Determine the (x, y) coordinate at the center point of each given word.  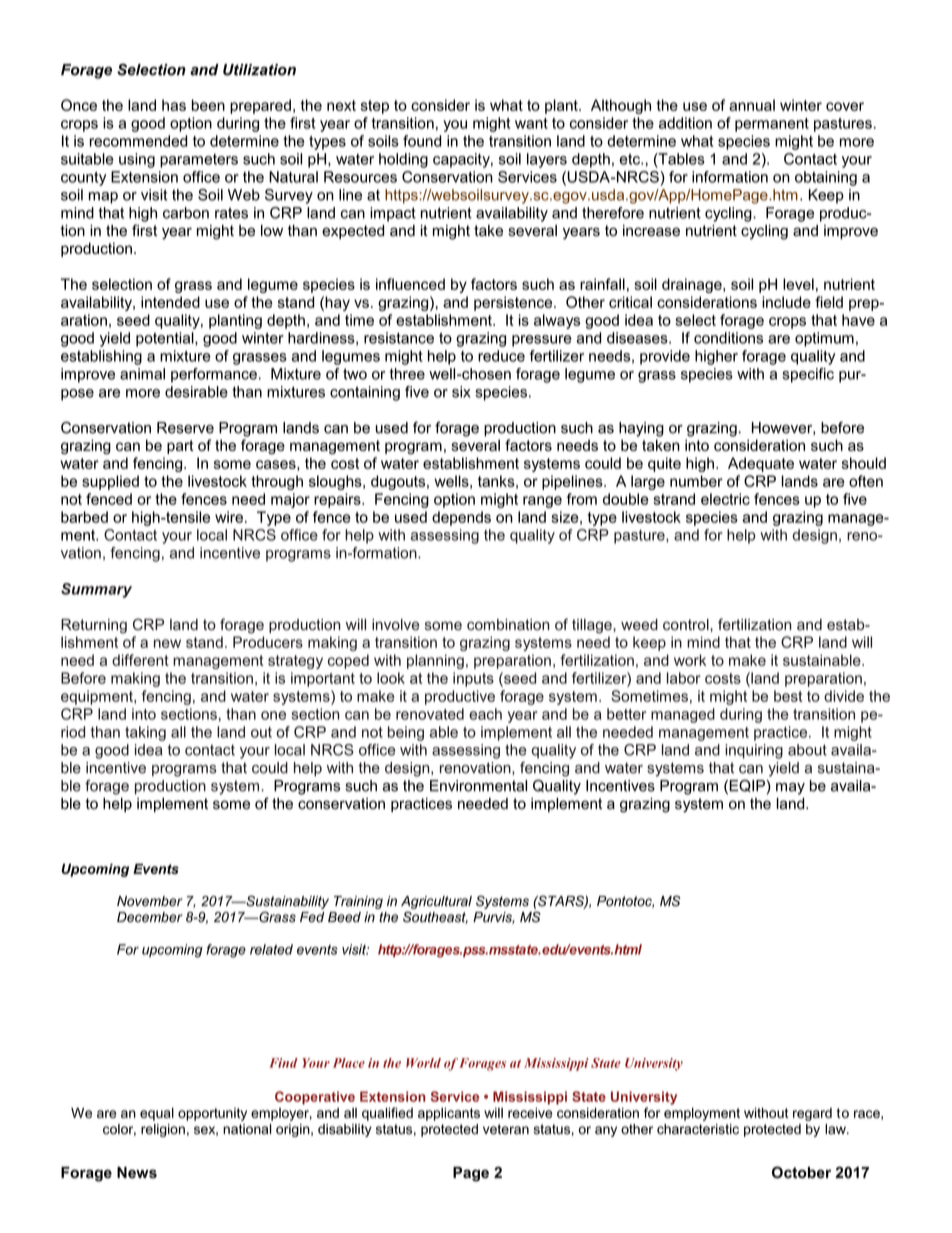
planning (435, 661)
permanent (772, 125)
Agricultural (436, 902)
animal (142, 374)
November (150, 901)
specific (808, 375)
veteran (506, 1129)
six (461, 392)
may (790, 789)
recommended (138, 141)
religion (163, 1130)
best (788, 696)
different (140, 660)
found (422, 141)
